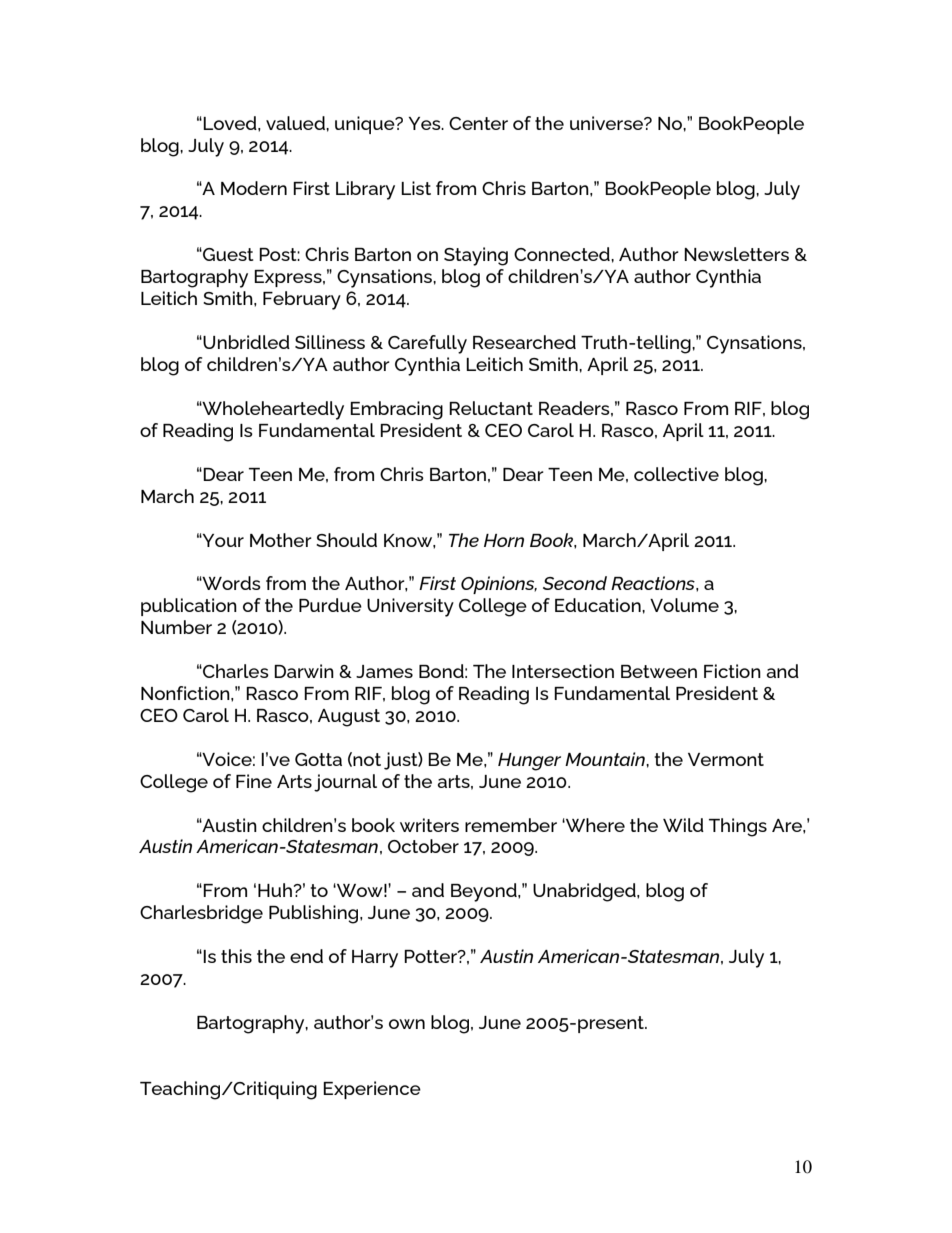  I want to click on Fine, so click(254, 781).
